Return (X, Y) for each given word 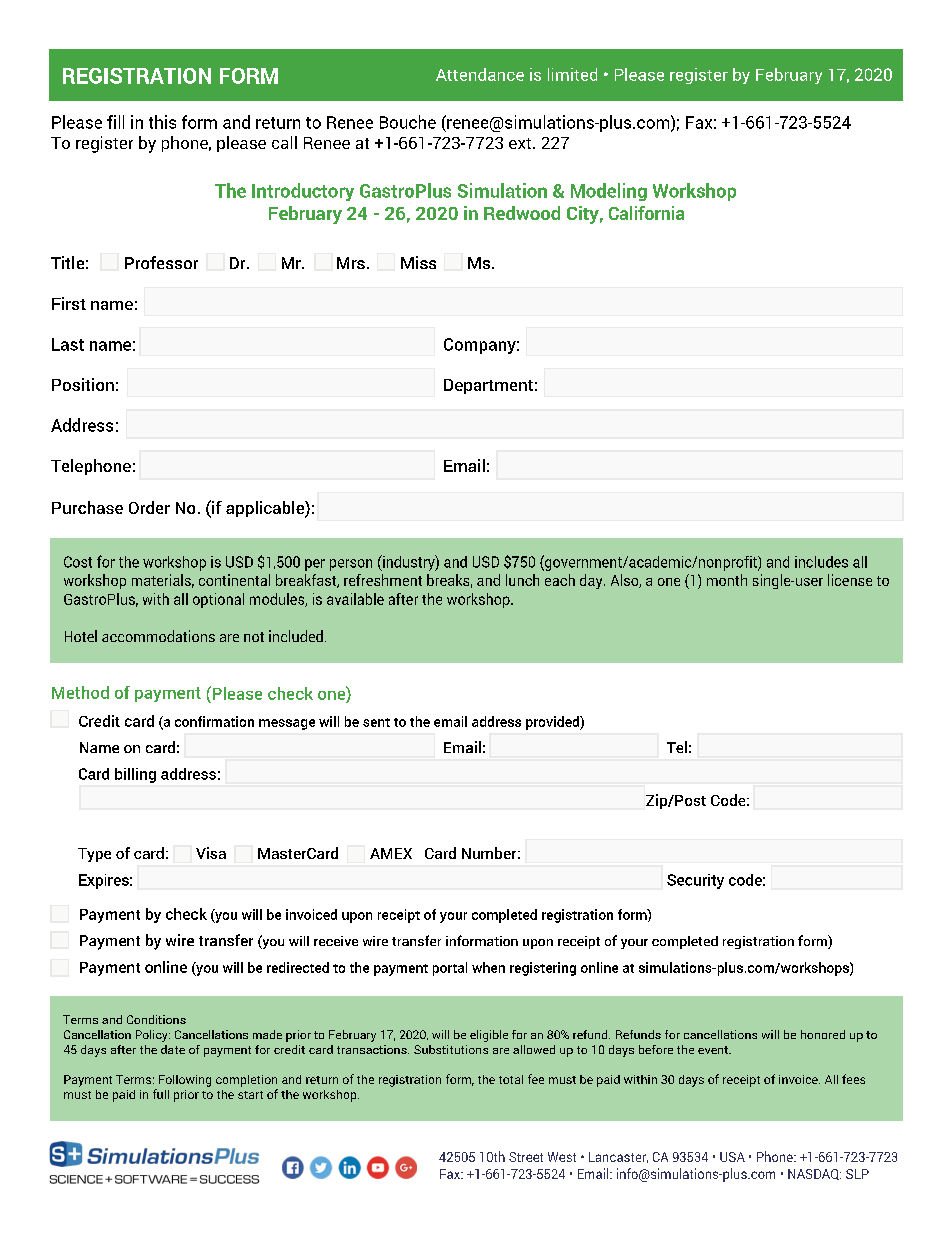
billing (135, 775)
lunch (522, 580)
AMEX (391, 853)
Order (149, 507)
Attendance (480, 74)
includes (821, 562)
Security (695, 881)
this (162, 122)
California (646, 213)
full (161, 1094)
